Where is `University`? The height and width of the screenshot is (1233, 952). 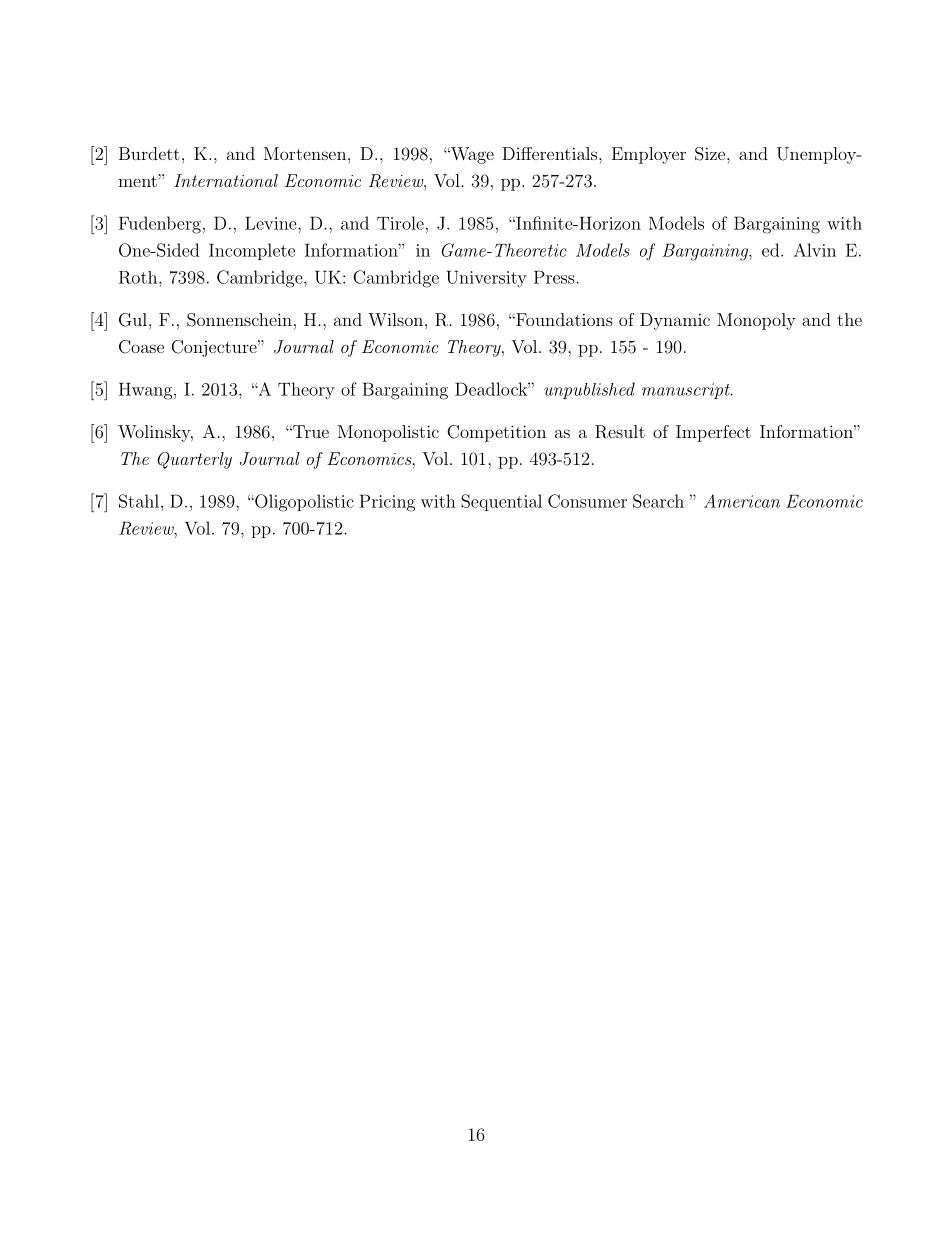
University is located at coordinates (486, 279).
